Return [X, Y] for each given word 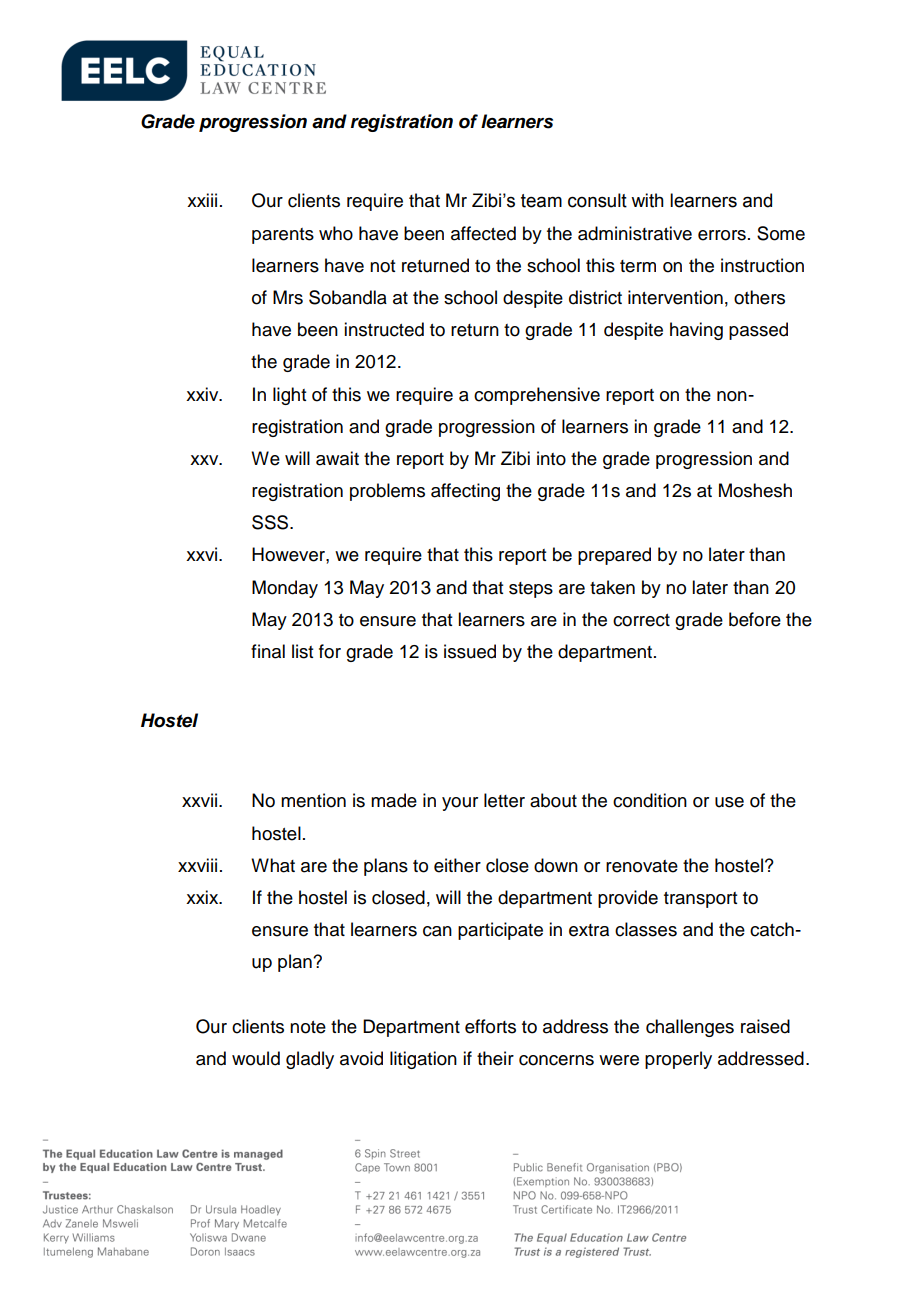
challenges [690, 1028]
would [256, 1058]
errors [722, 235]
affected [483, 233]
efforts [490, 1026]
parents [283, 236]
